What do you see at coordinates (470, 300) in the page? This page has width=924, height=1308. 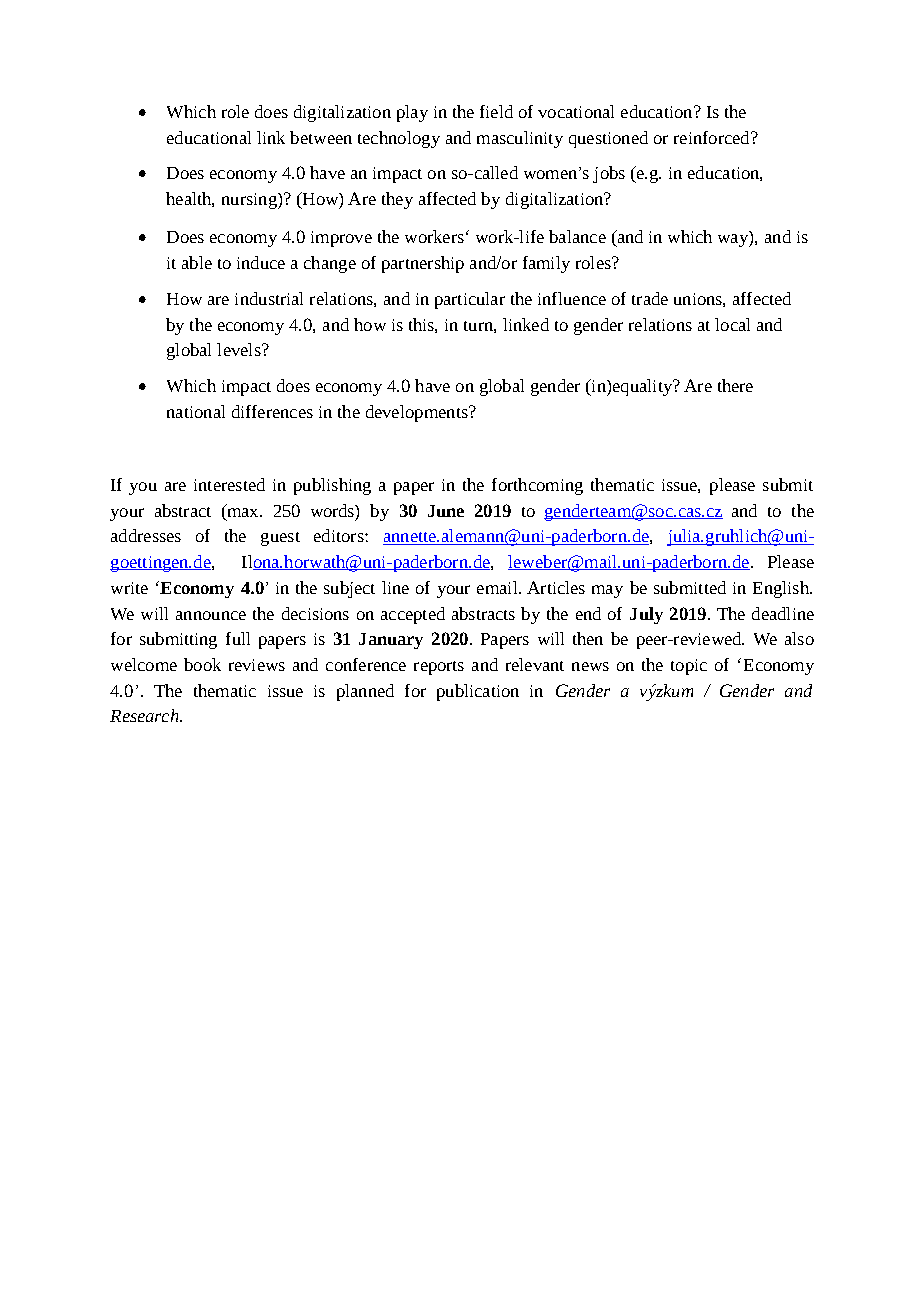 I see `particular` at bounding box center [470, 300].
